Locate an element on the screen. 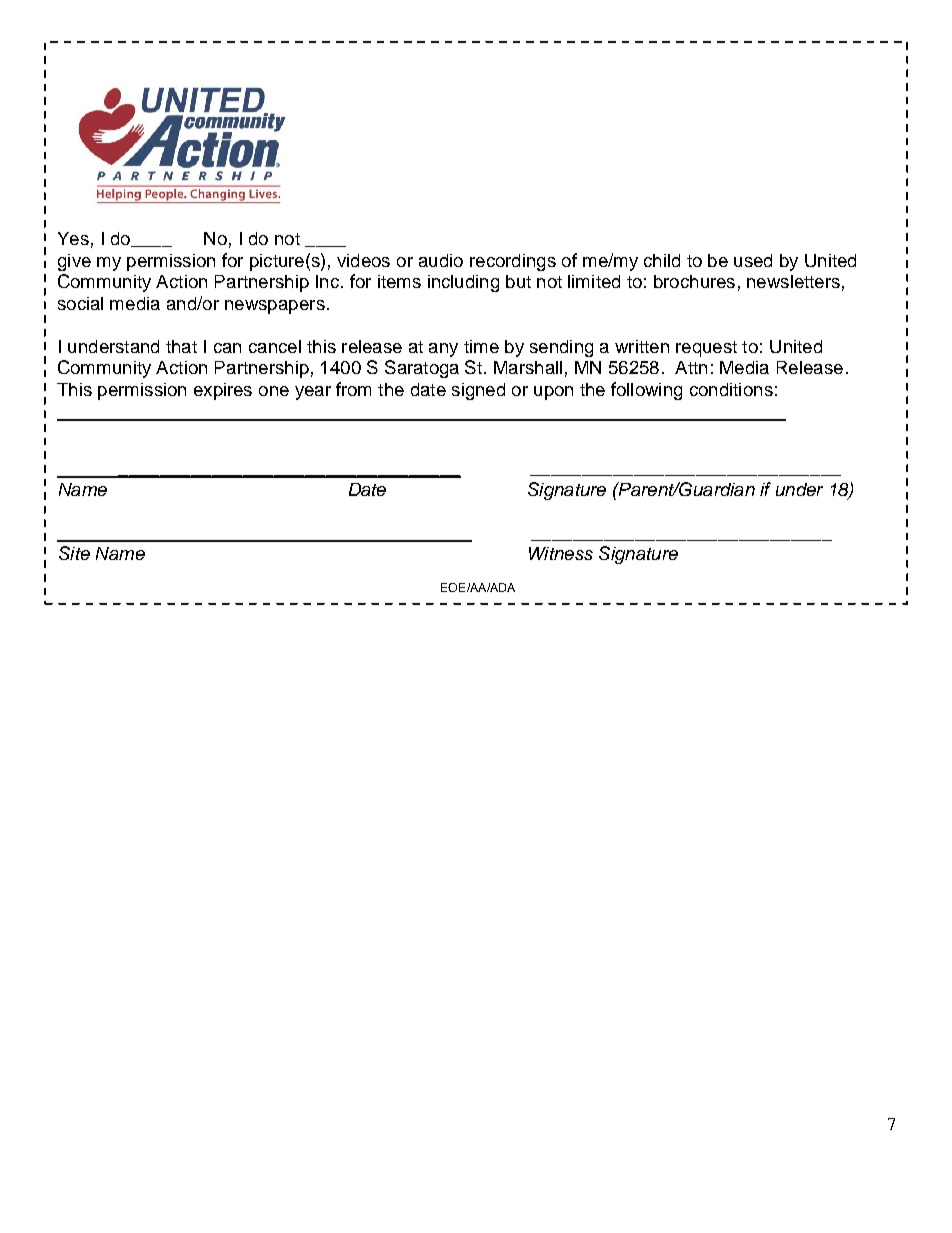 Image resolution: width=952 pixels, height=1233 pixels. audio is located at coordinates (441, 260).
